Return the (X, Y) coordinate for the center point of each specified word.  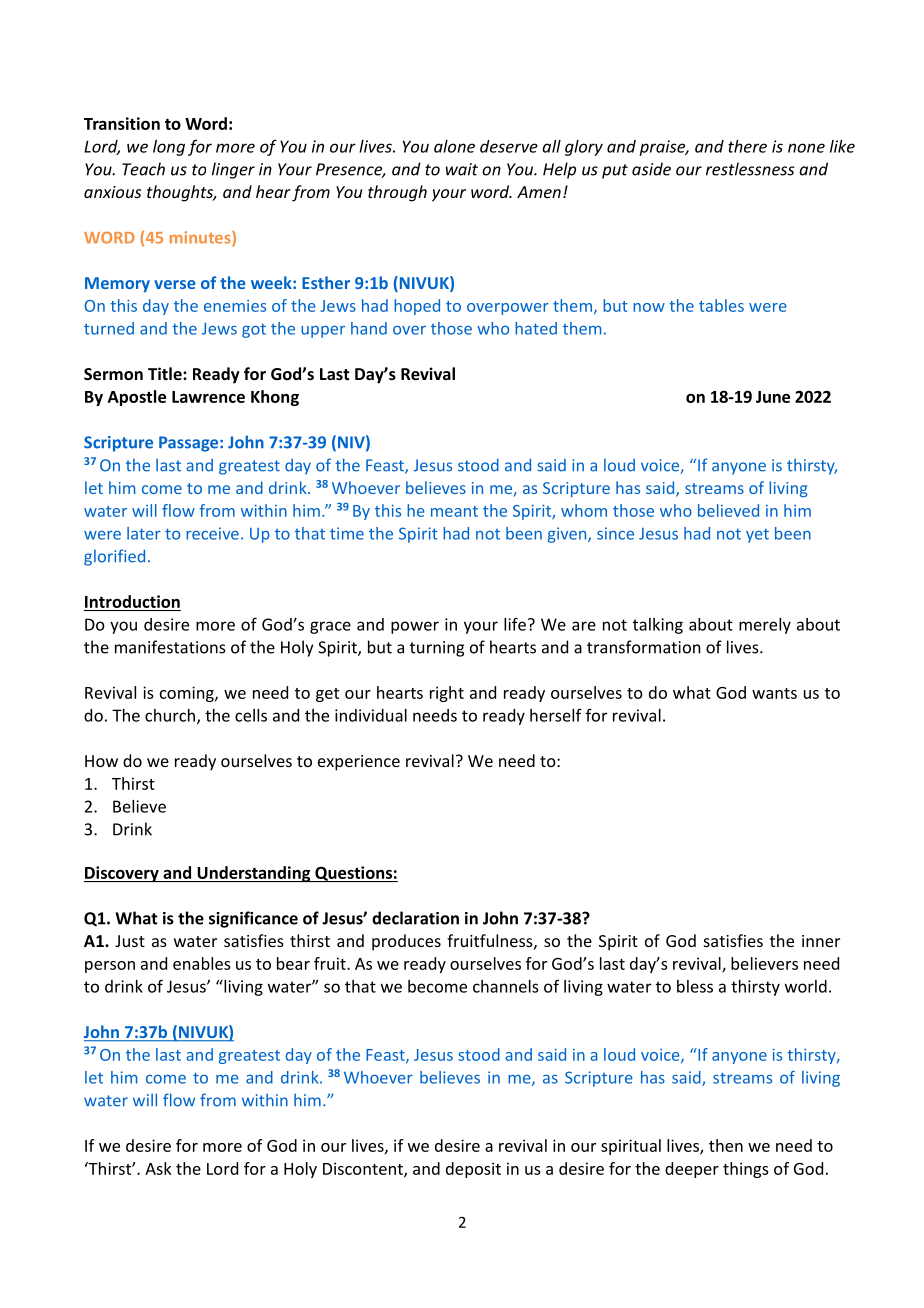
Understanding (254, 874)
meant (454, 511)
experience (359, 763)
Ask (158, 1168)
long (169, 148)
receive (212, 533)
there (747, 146)
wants (774, 693)
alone (454, 146)
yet (757, 535)
